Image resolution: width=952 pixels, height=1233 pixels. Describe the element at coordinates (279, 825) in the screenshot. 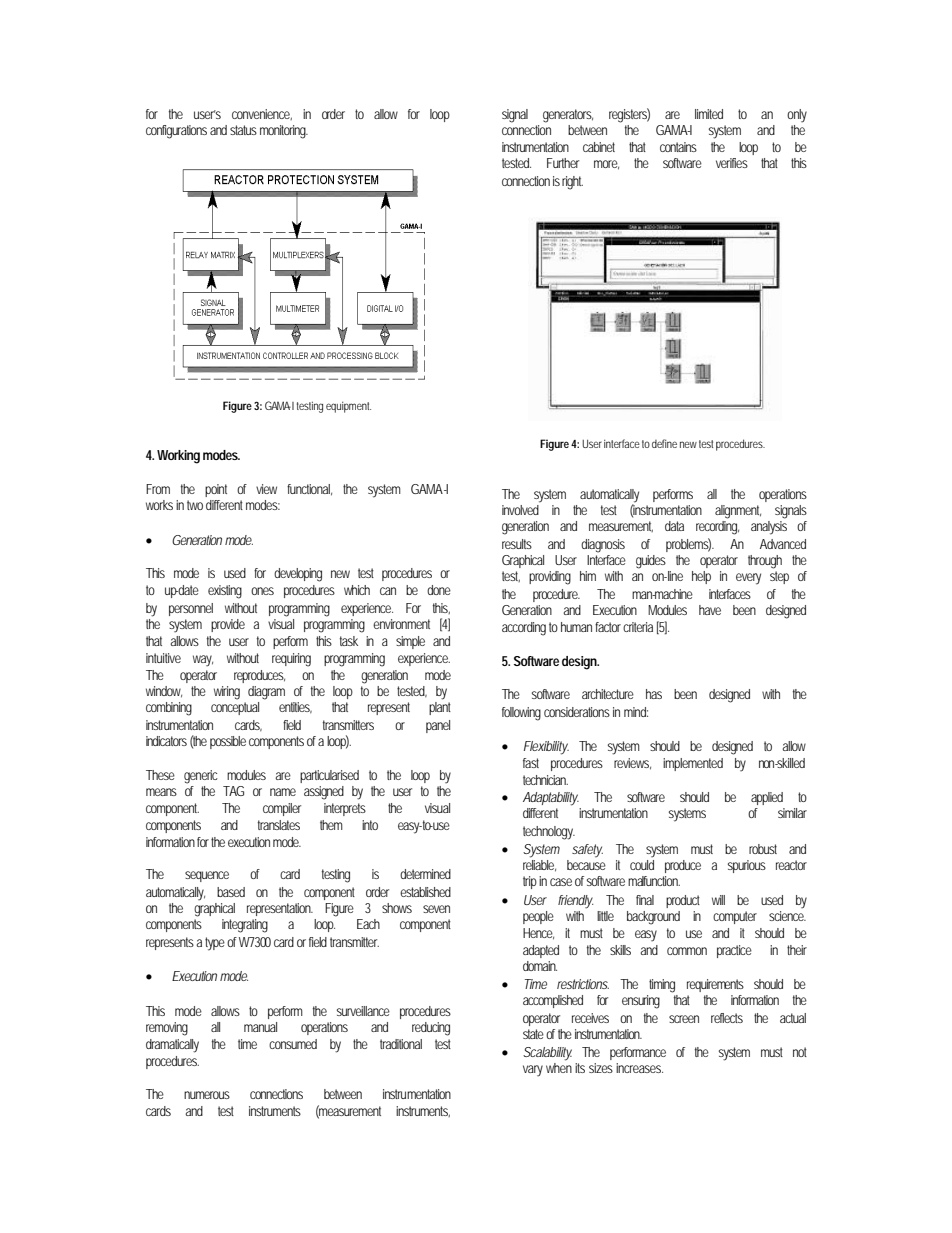

I see `translates` at that location.
